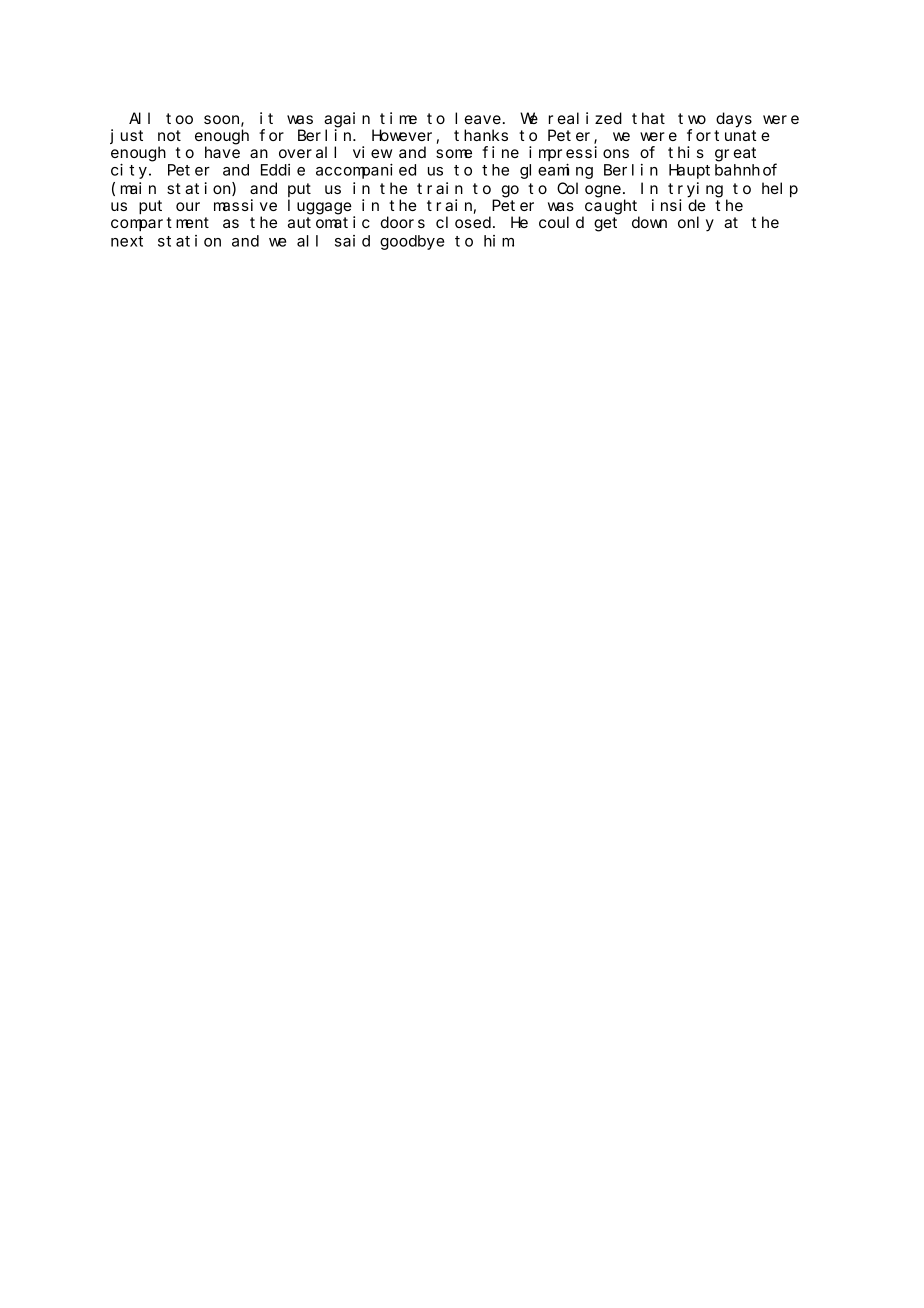 The width and height of the screenshot is (924, 1308). I want to click on this, so click(686, 152).
